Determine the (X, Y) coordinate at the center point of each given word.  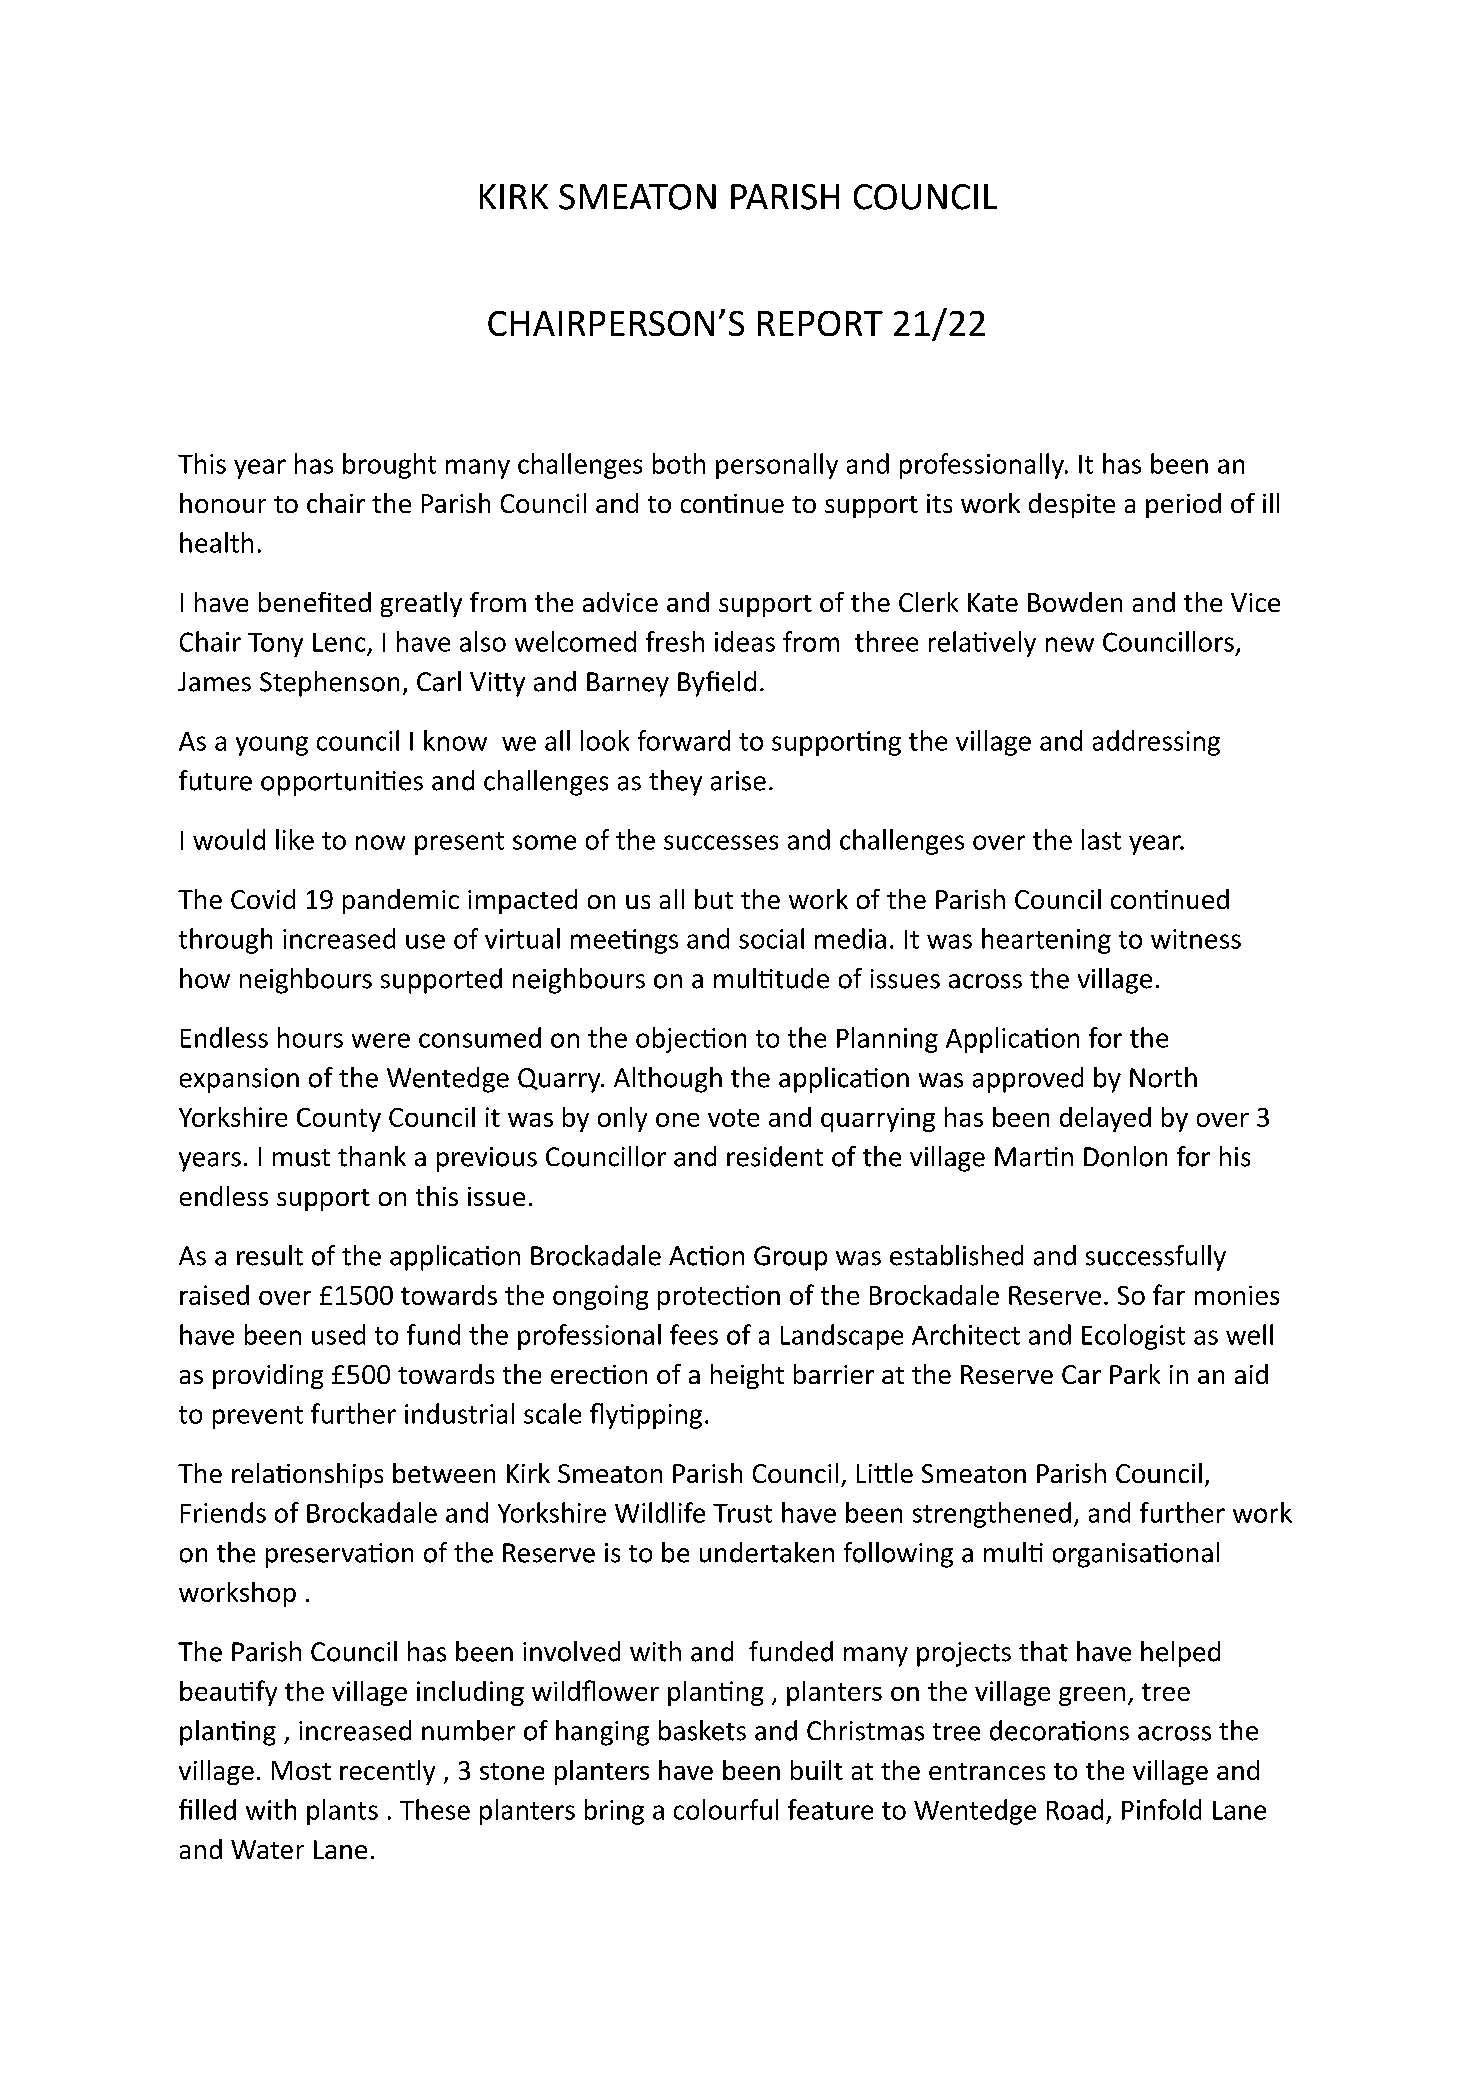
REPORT (820, 323)
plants (342, 1812)
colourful (726, 1809)
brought (389, 466)
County (339, 1120)
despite (1072, 505)
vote (733, 1118)
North (1163, 1077)
